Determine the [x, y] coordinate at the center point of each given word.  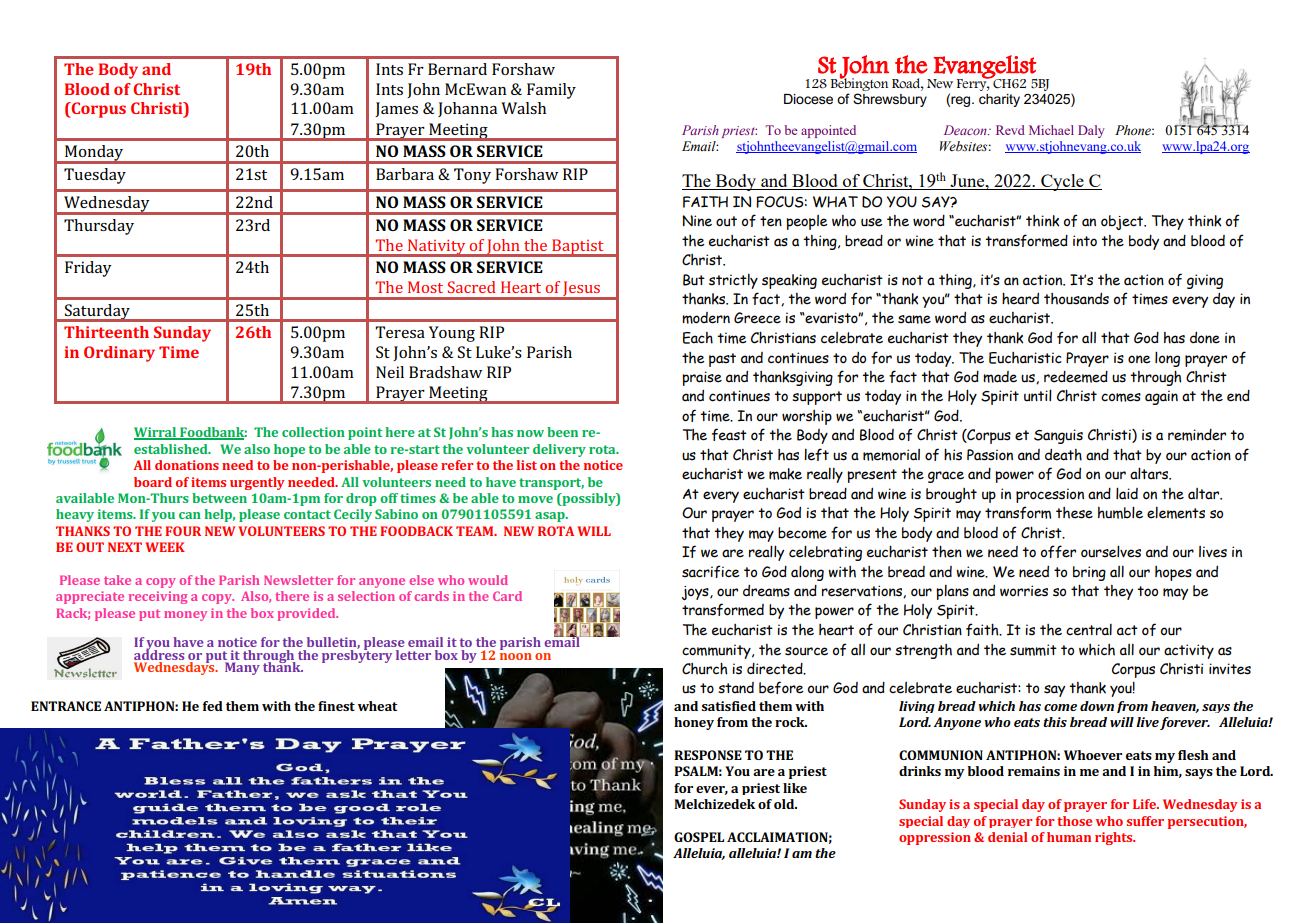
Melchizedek [714, 804]
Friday [88, 269]
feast [729, 434]
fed [213, 706]
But [694, 280]
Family [551, 91]
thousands [1076, 299]
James [396, 109]
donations [187, 465]
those [1074, 821]
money [185, 616]
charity [999, 100]
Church [705, 668]
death [1063, 455]
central [1089, 630]
